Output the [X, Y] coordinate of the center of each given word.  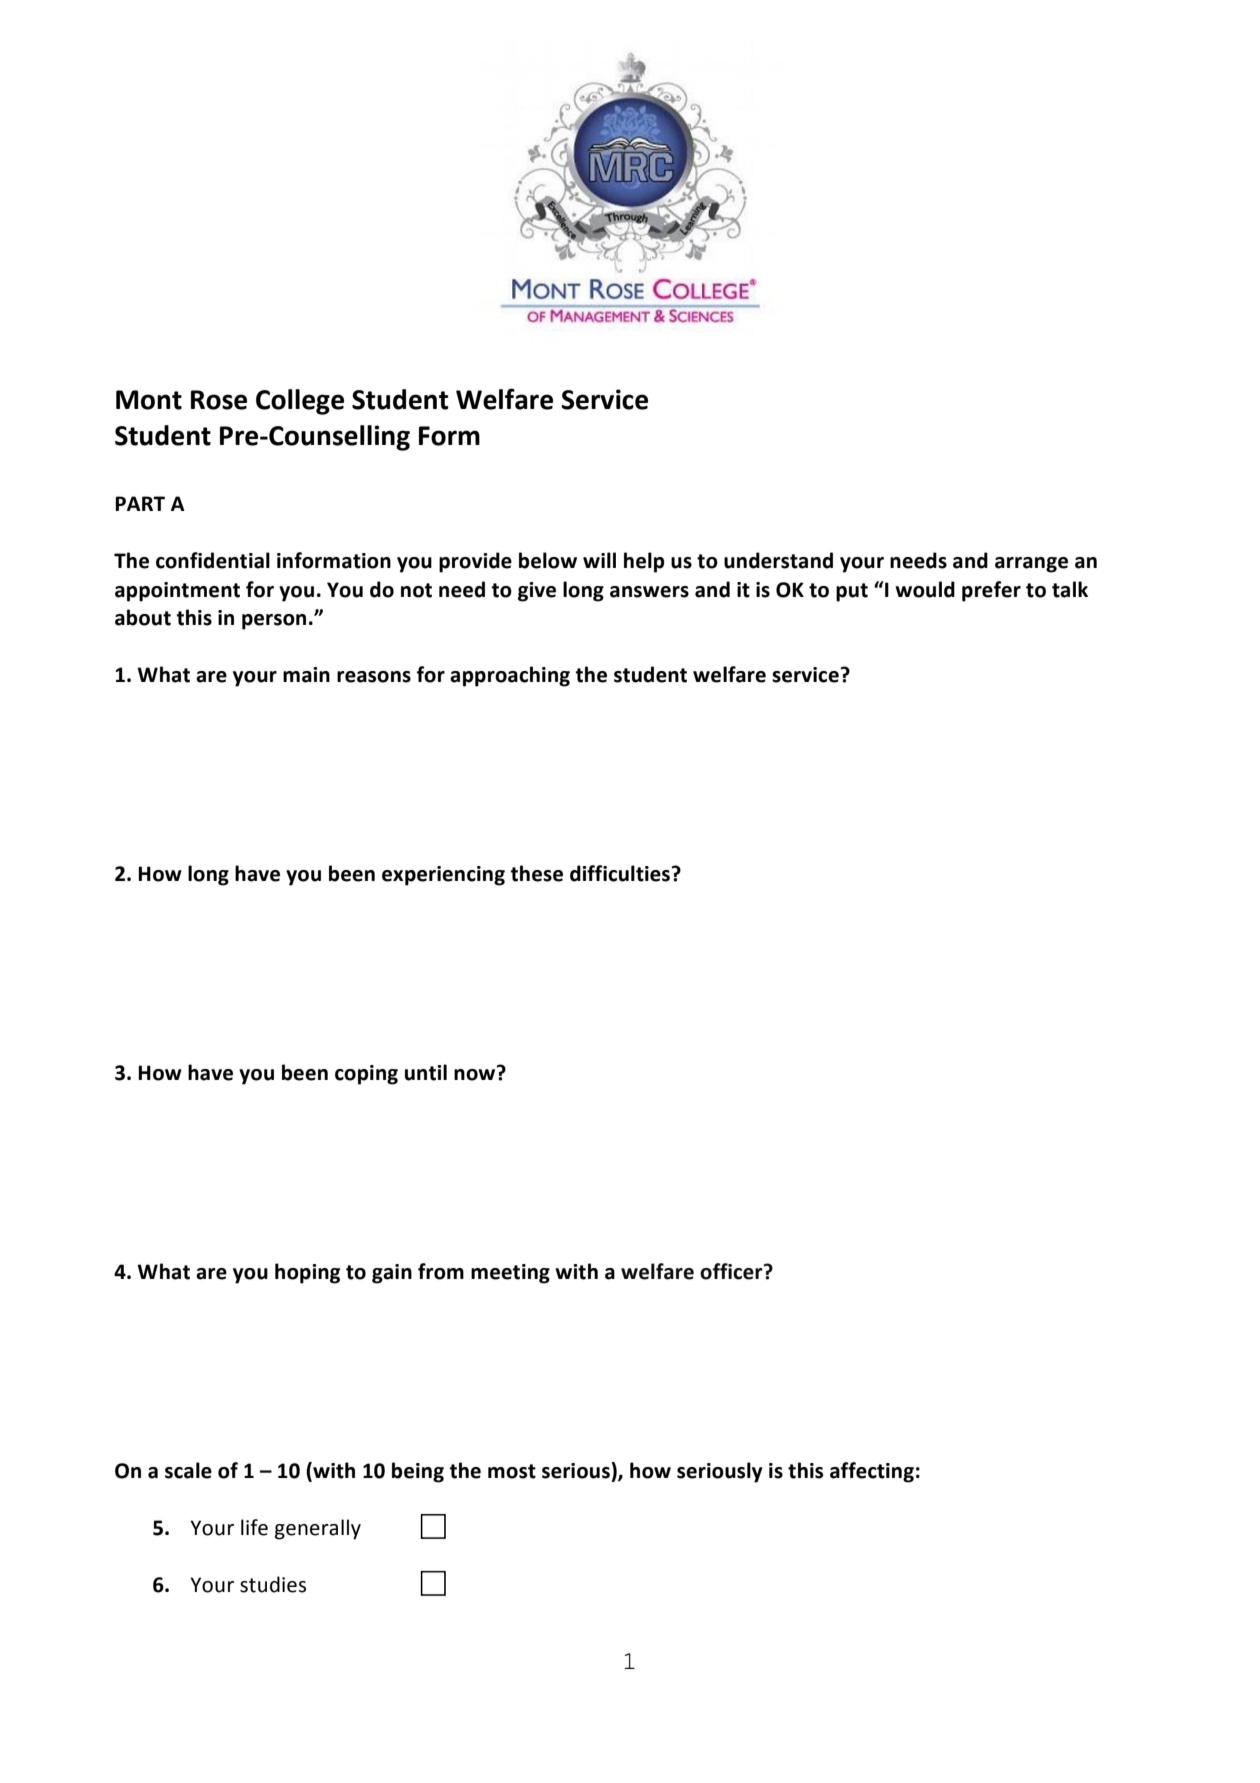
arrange [1031, 565]
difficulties [620, 873]
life [254, 1527]
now [476, 1074]
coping [366, 1075]
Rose [219, 400]
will [599, 560]
